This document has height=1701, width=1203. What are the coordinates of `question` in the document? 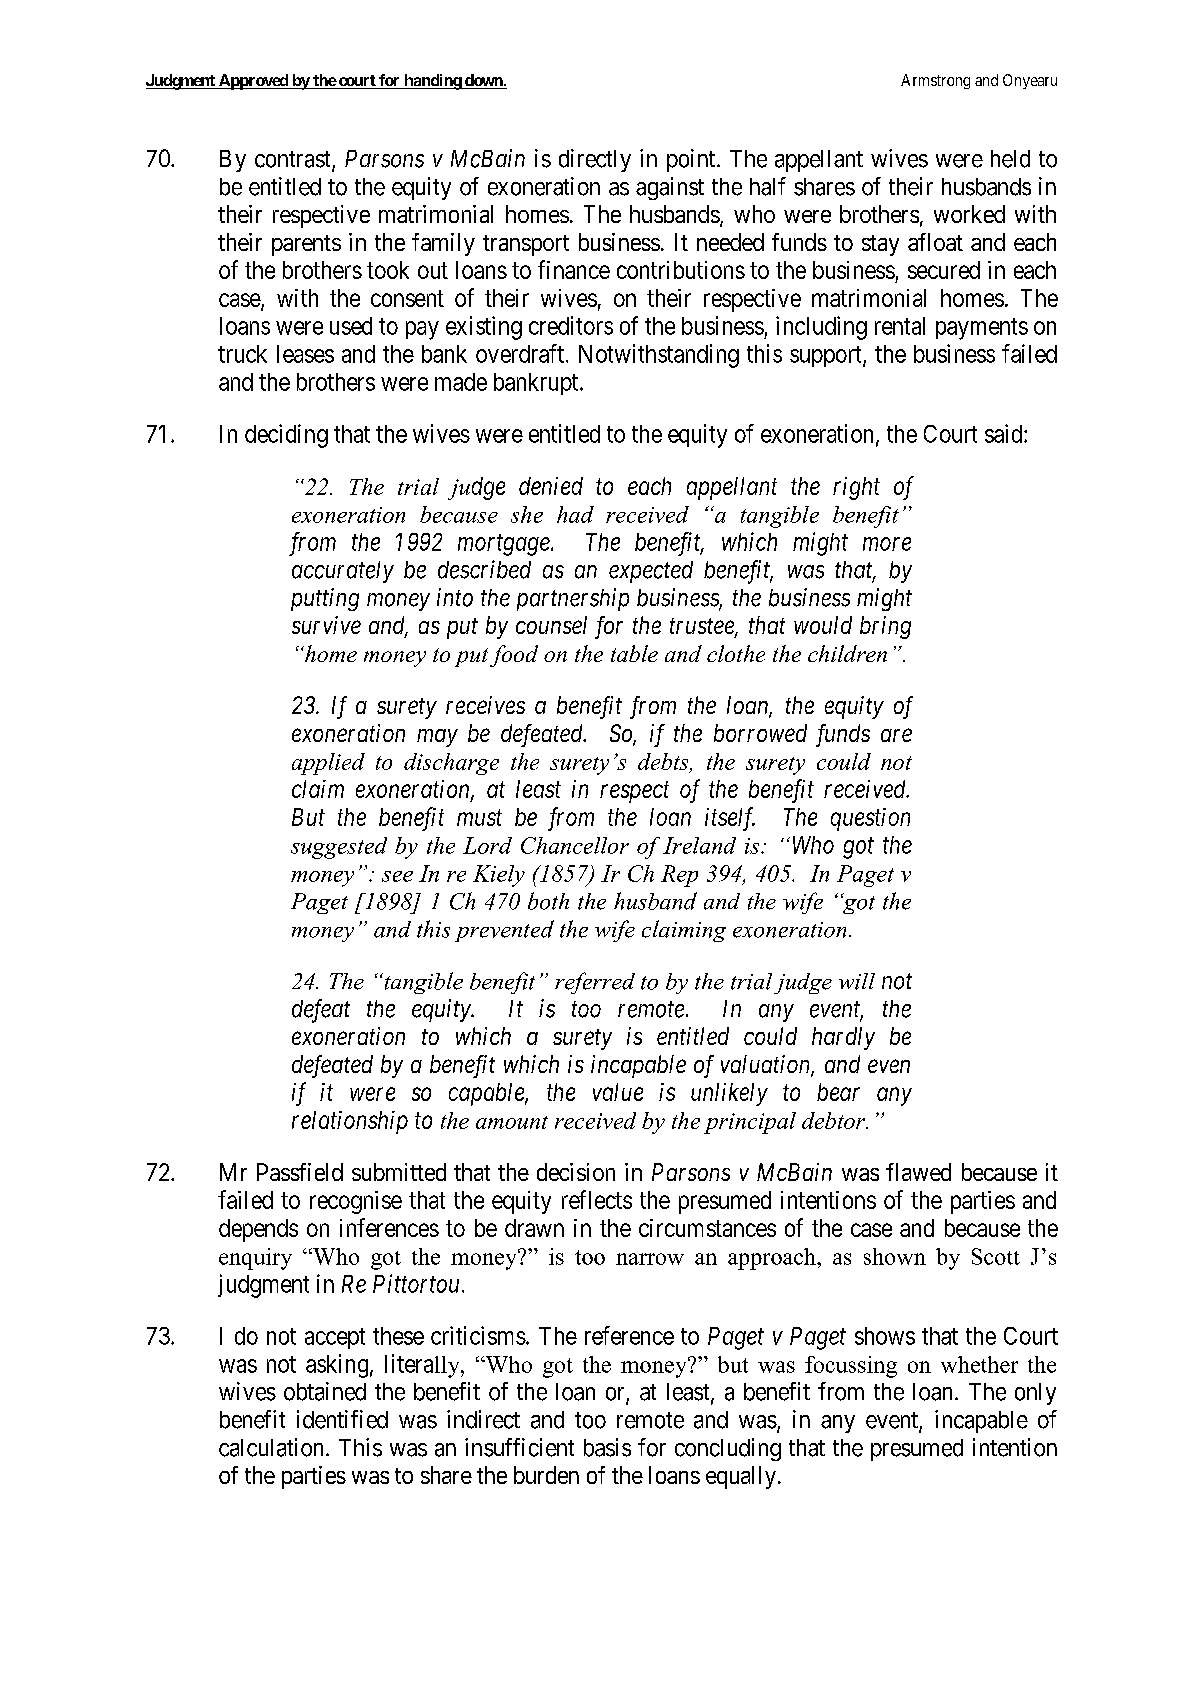 It's located at (870, 819).
